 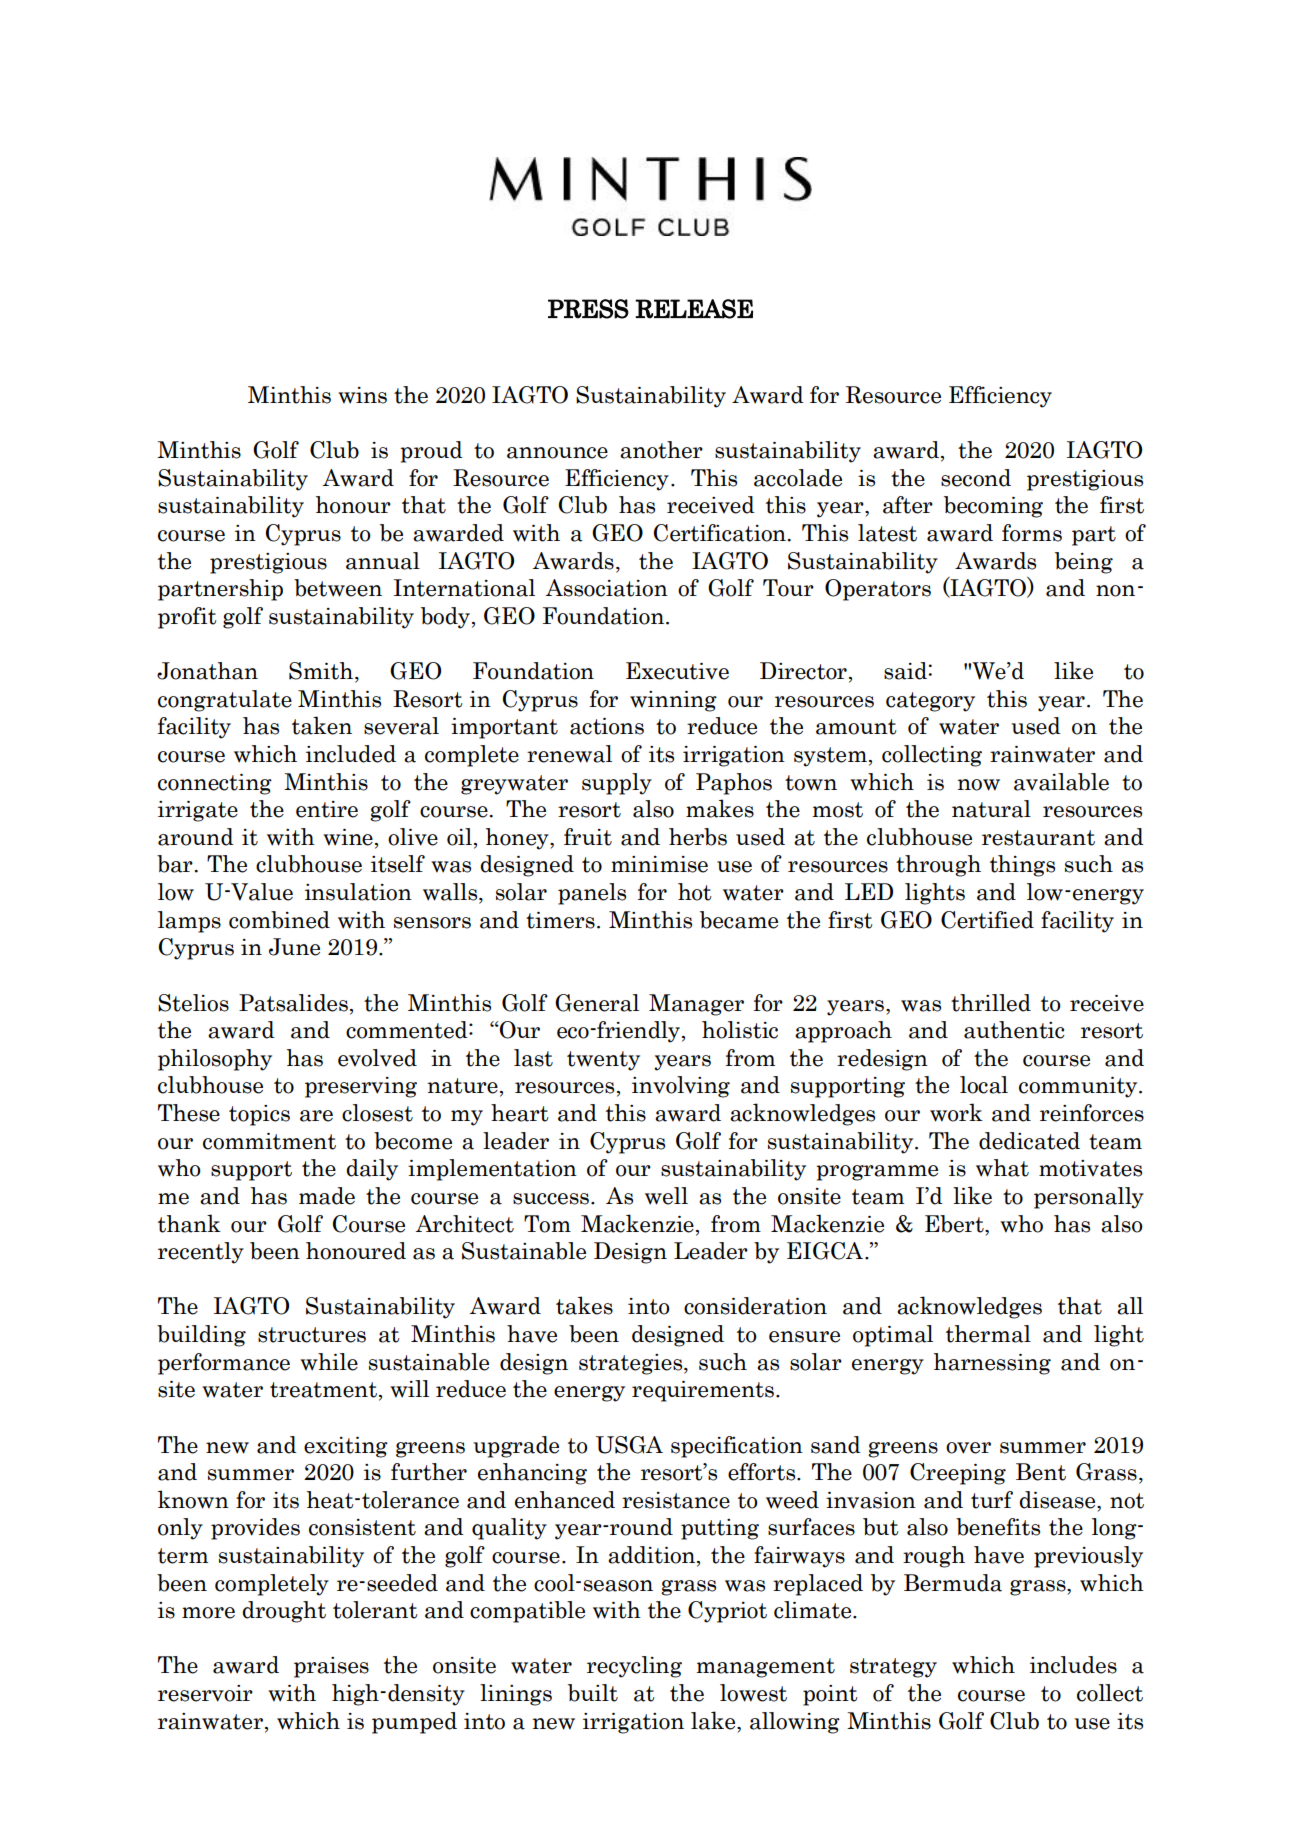 What do you see at coordinates (991, 1003) in the page?
I see `thrilled` at bounding box center [991, 1003].
